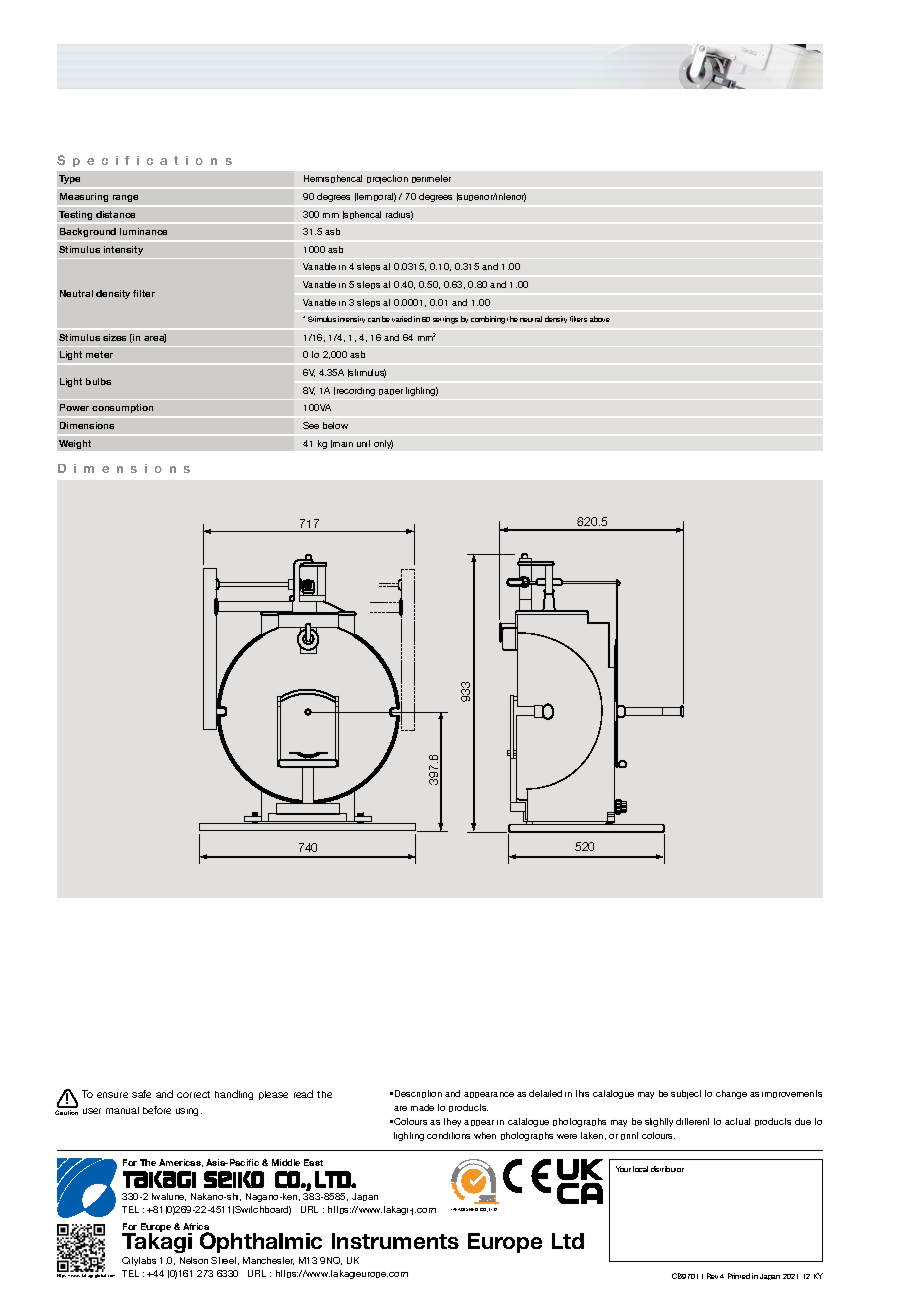 The image size is (924, 1308). I want to click on luminance, so click(143, 231).
